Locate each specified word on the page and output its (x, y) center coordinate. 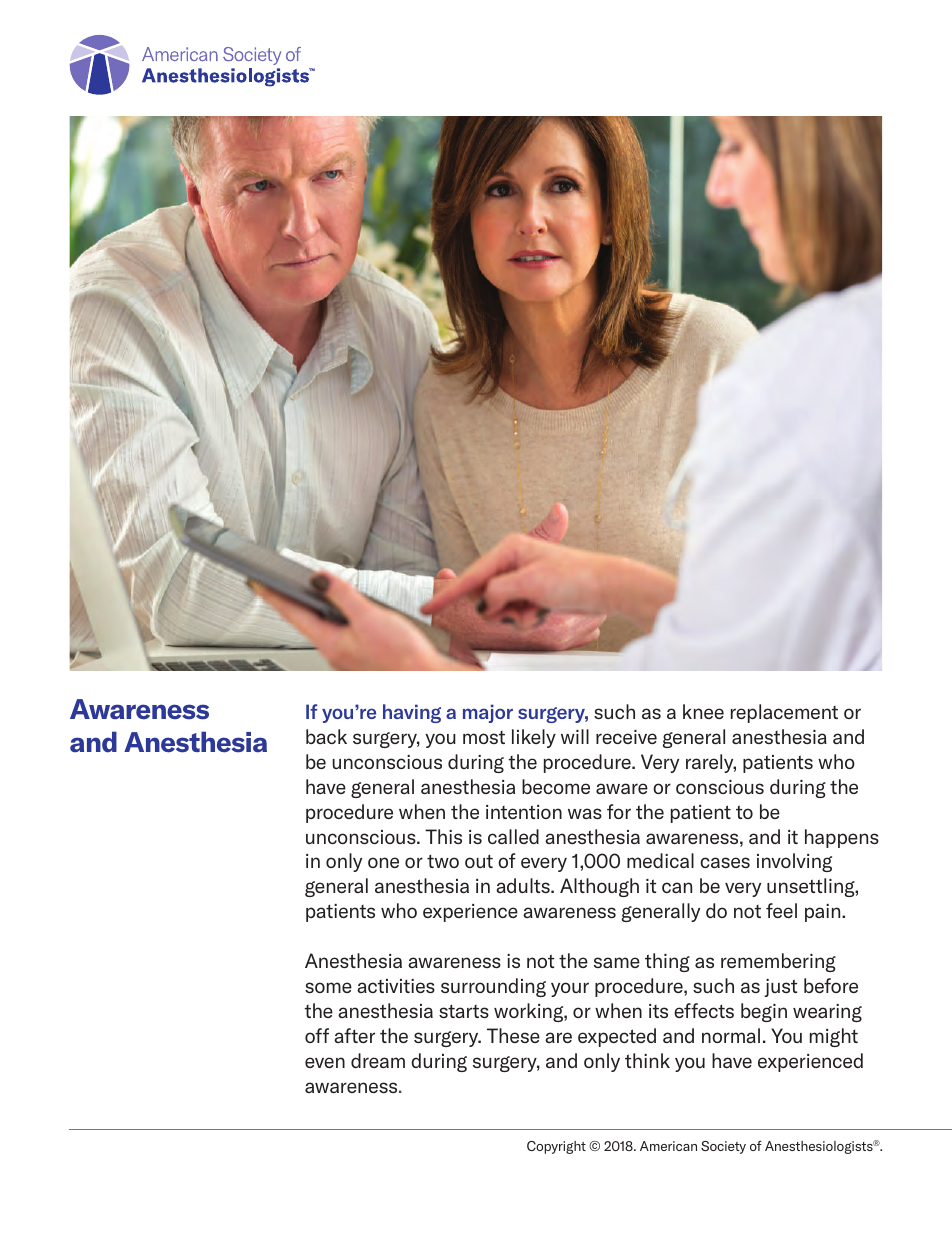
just (780, 988)
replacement (784, 713)
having (412, 713)
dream (378, 1060)
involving (794, 862)
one (383, 862)
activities (396, 986)
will (575, 736)
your (570, 989)
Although (599, 887)
